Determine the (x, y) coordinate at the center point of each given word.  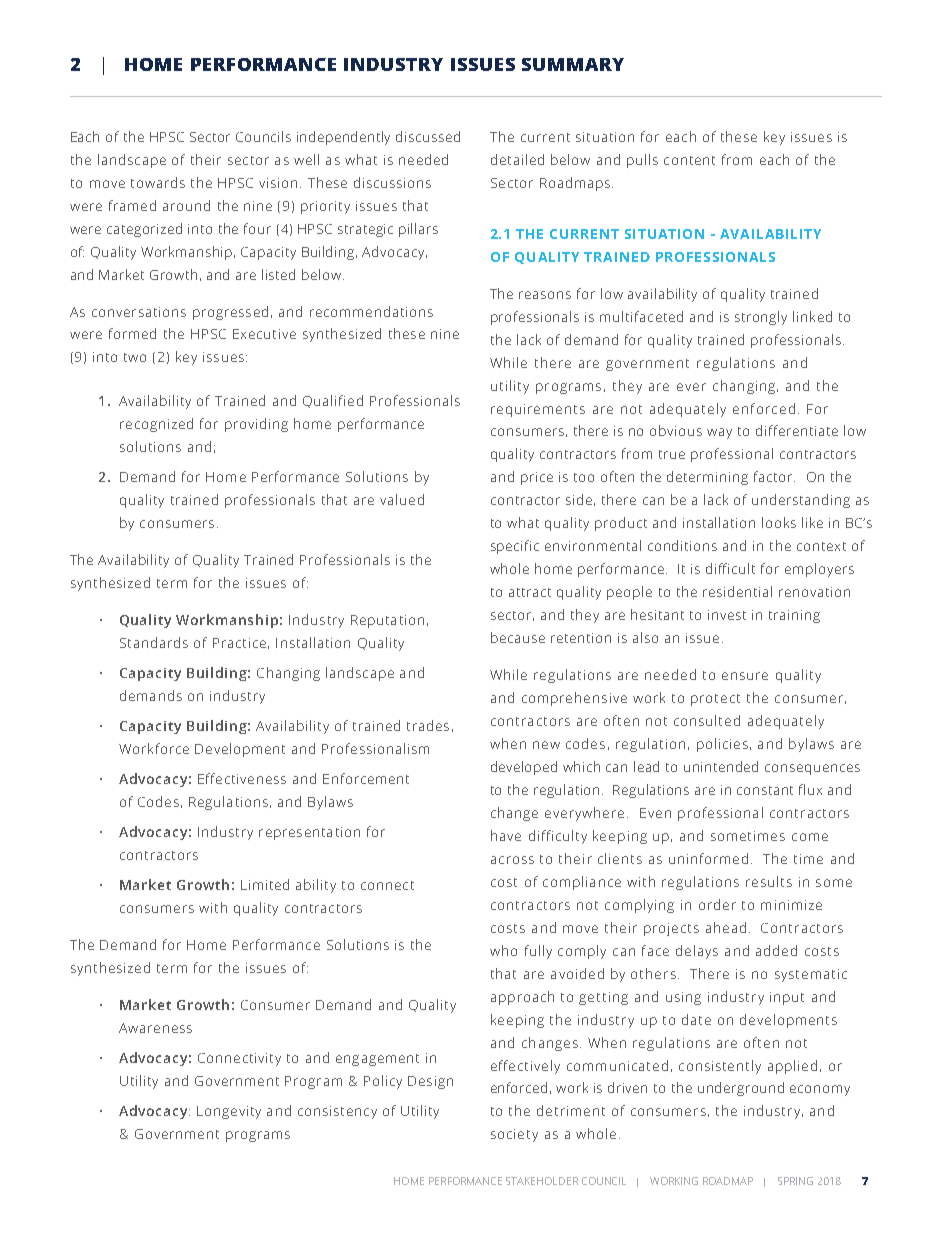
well (306, 159)
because (518, 637)
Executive (264, 334)
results (769, 881)
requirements (538, 410)
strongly (761, 318)
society (514, 1135)
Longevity (229, 1112)
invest (727, 615)
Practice (239, 643)
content (689, 160)
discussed (428, 136)
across (512, 860)
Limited (265, 884)
